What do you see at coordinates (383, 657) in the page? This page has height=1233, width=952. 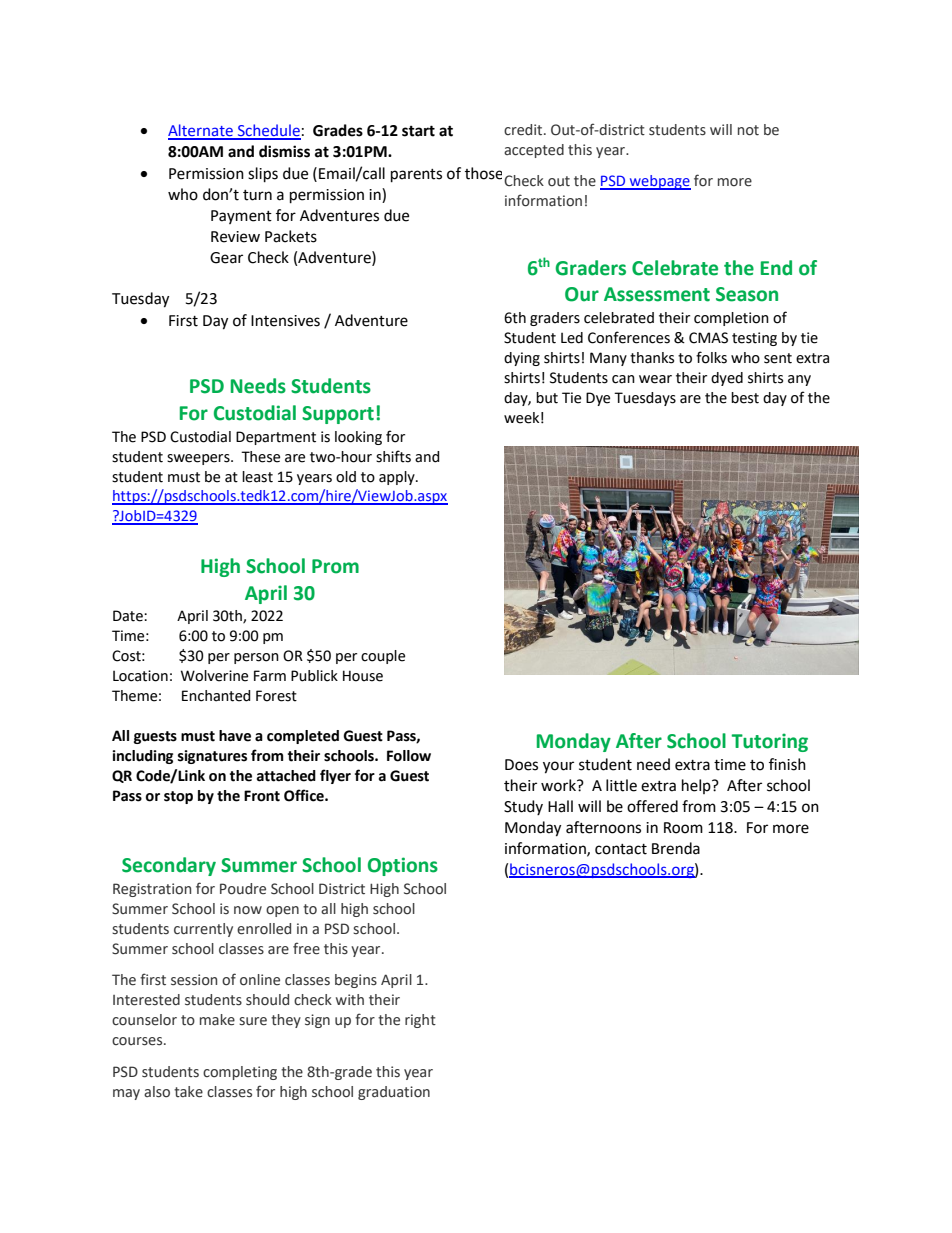 I see `couple` at bounding box center [383, 657].
